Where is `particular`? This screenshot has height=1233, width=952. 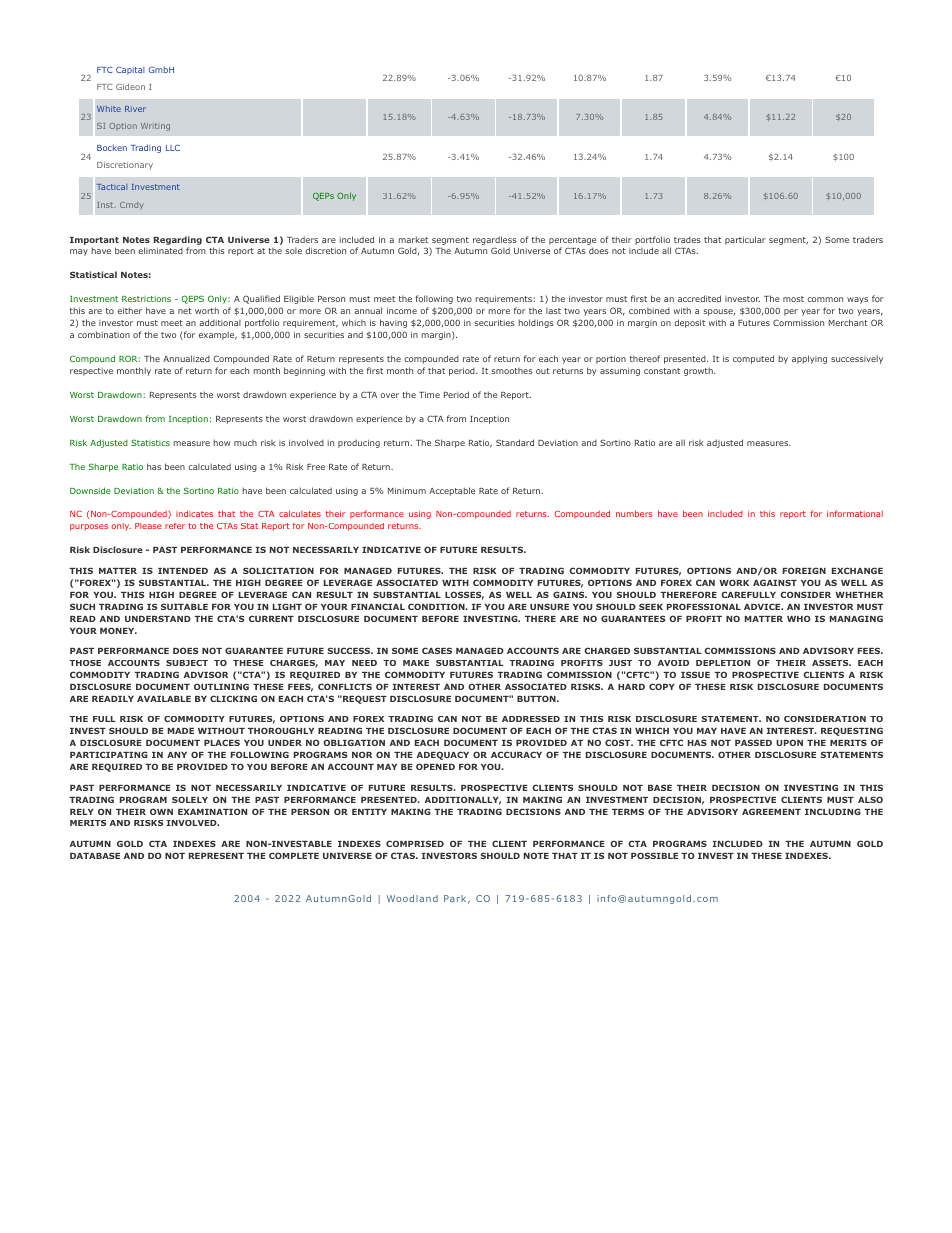 particular is located at coordinates (745, 240).
